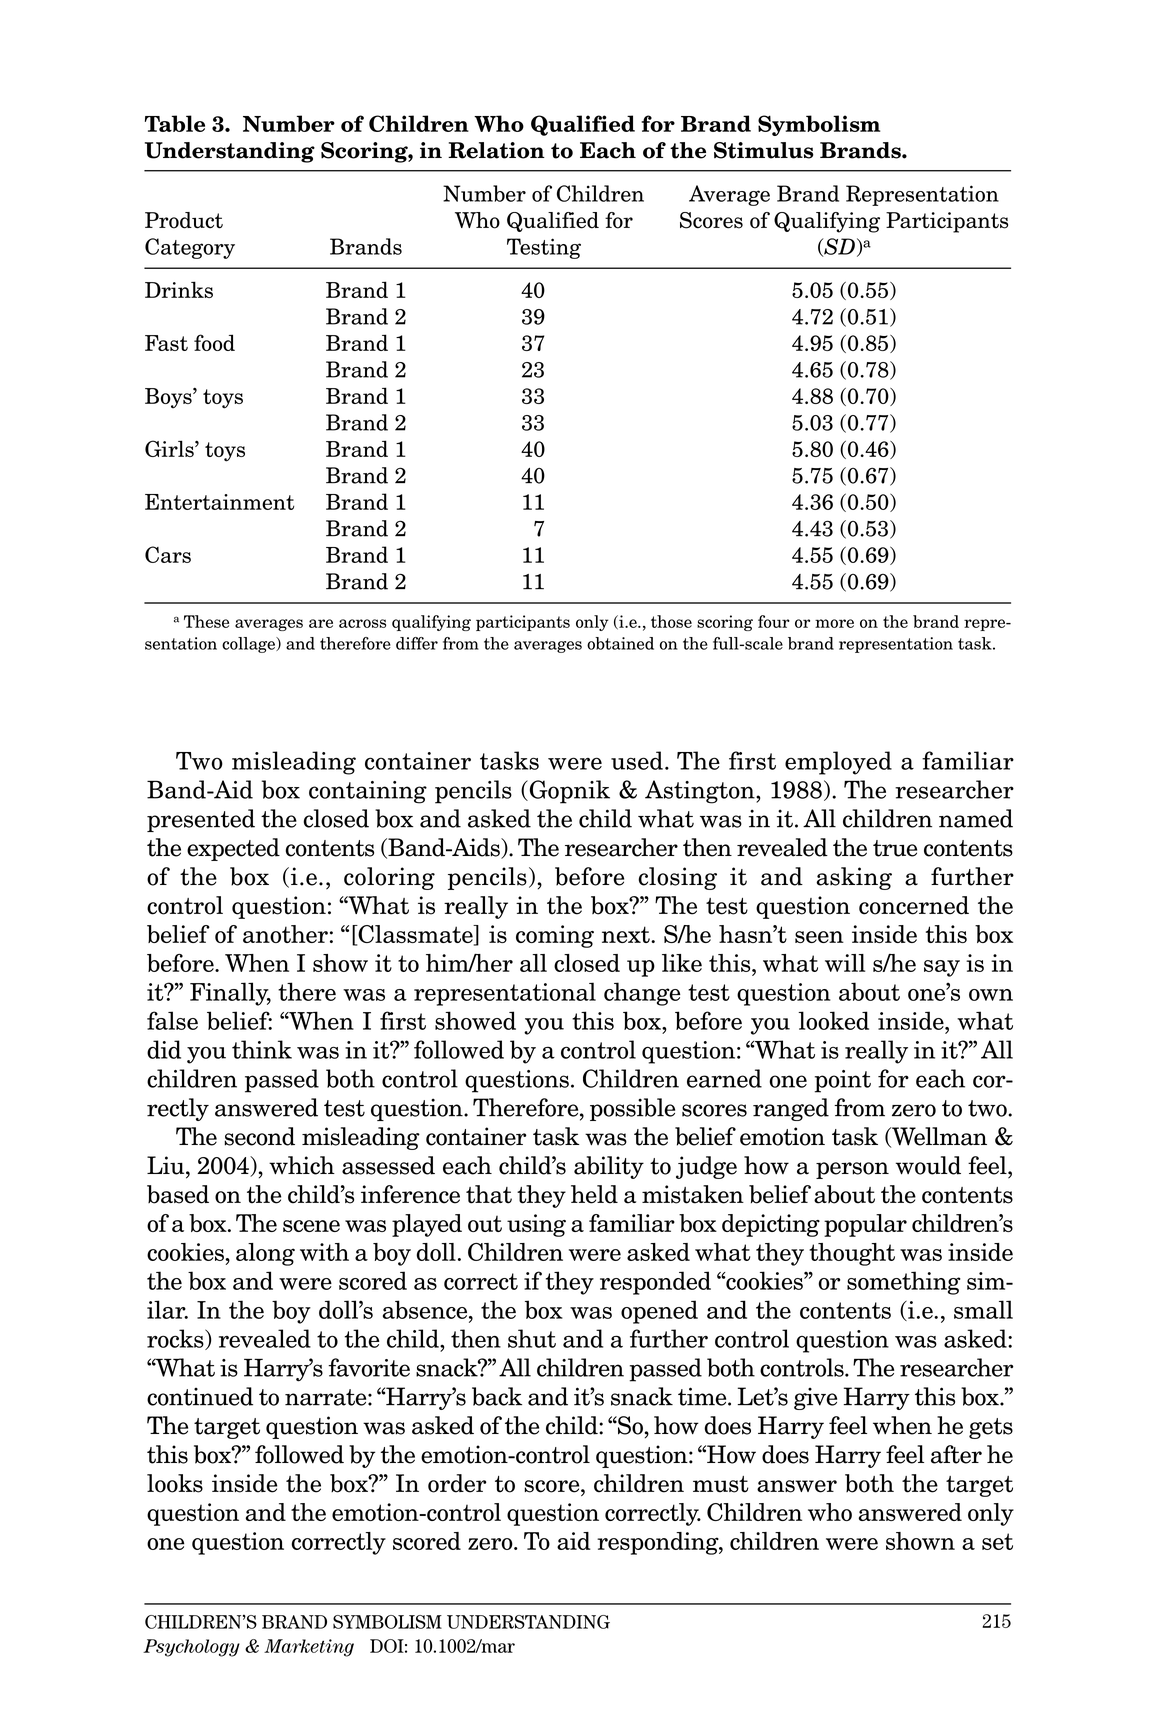  What do you see at coordinates (764, 150) in the page?
I see `Stimulus` at bounding box center [764, 150].
